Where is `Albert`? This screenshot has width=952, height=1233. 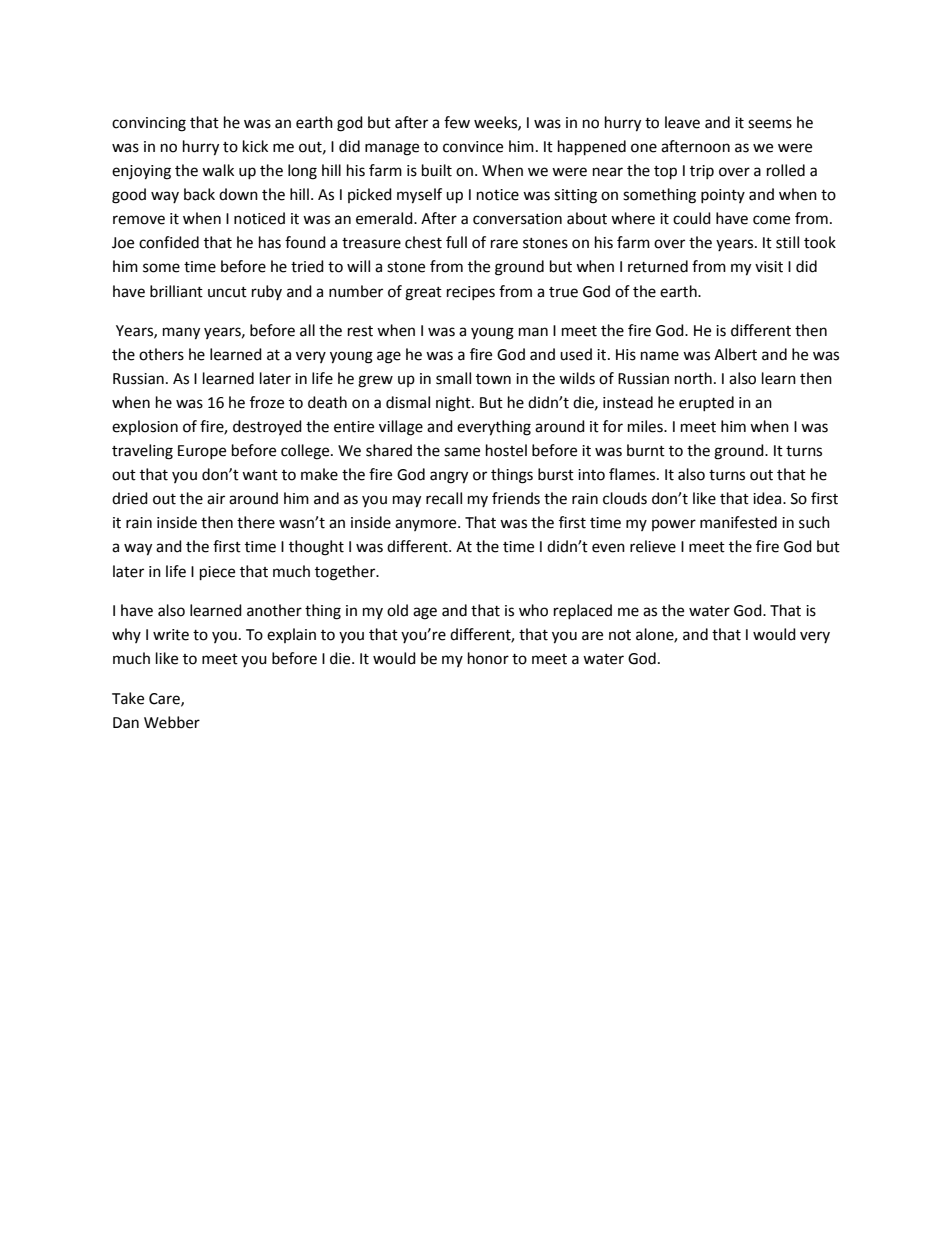 Albert is located at coordinates (735, 354).
